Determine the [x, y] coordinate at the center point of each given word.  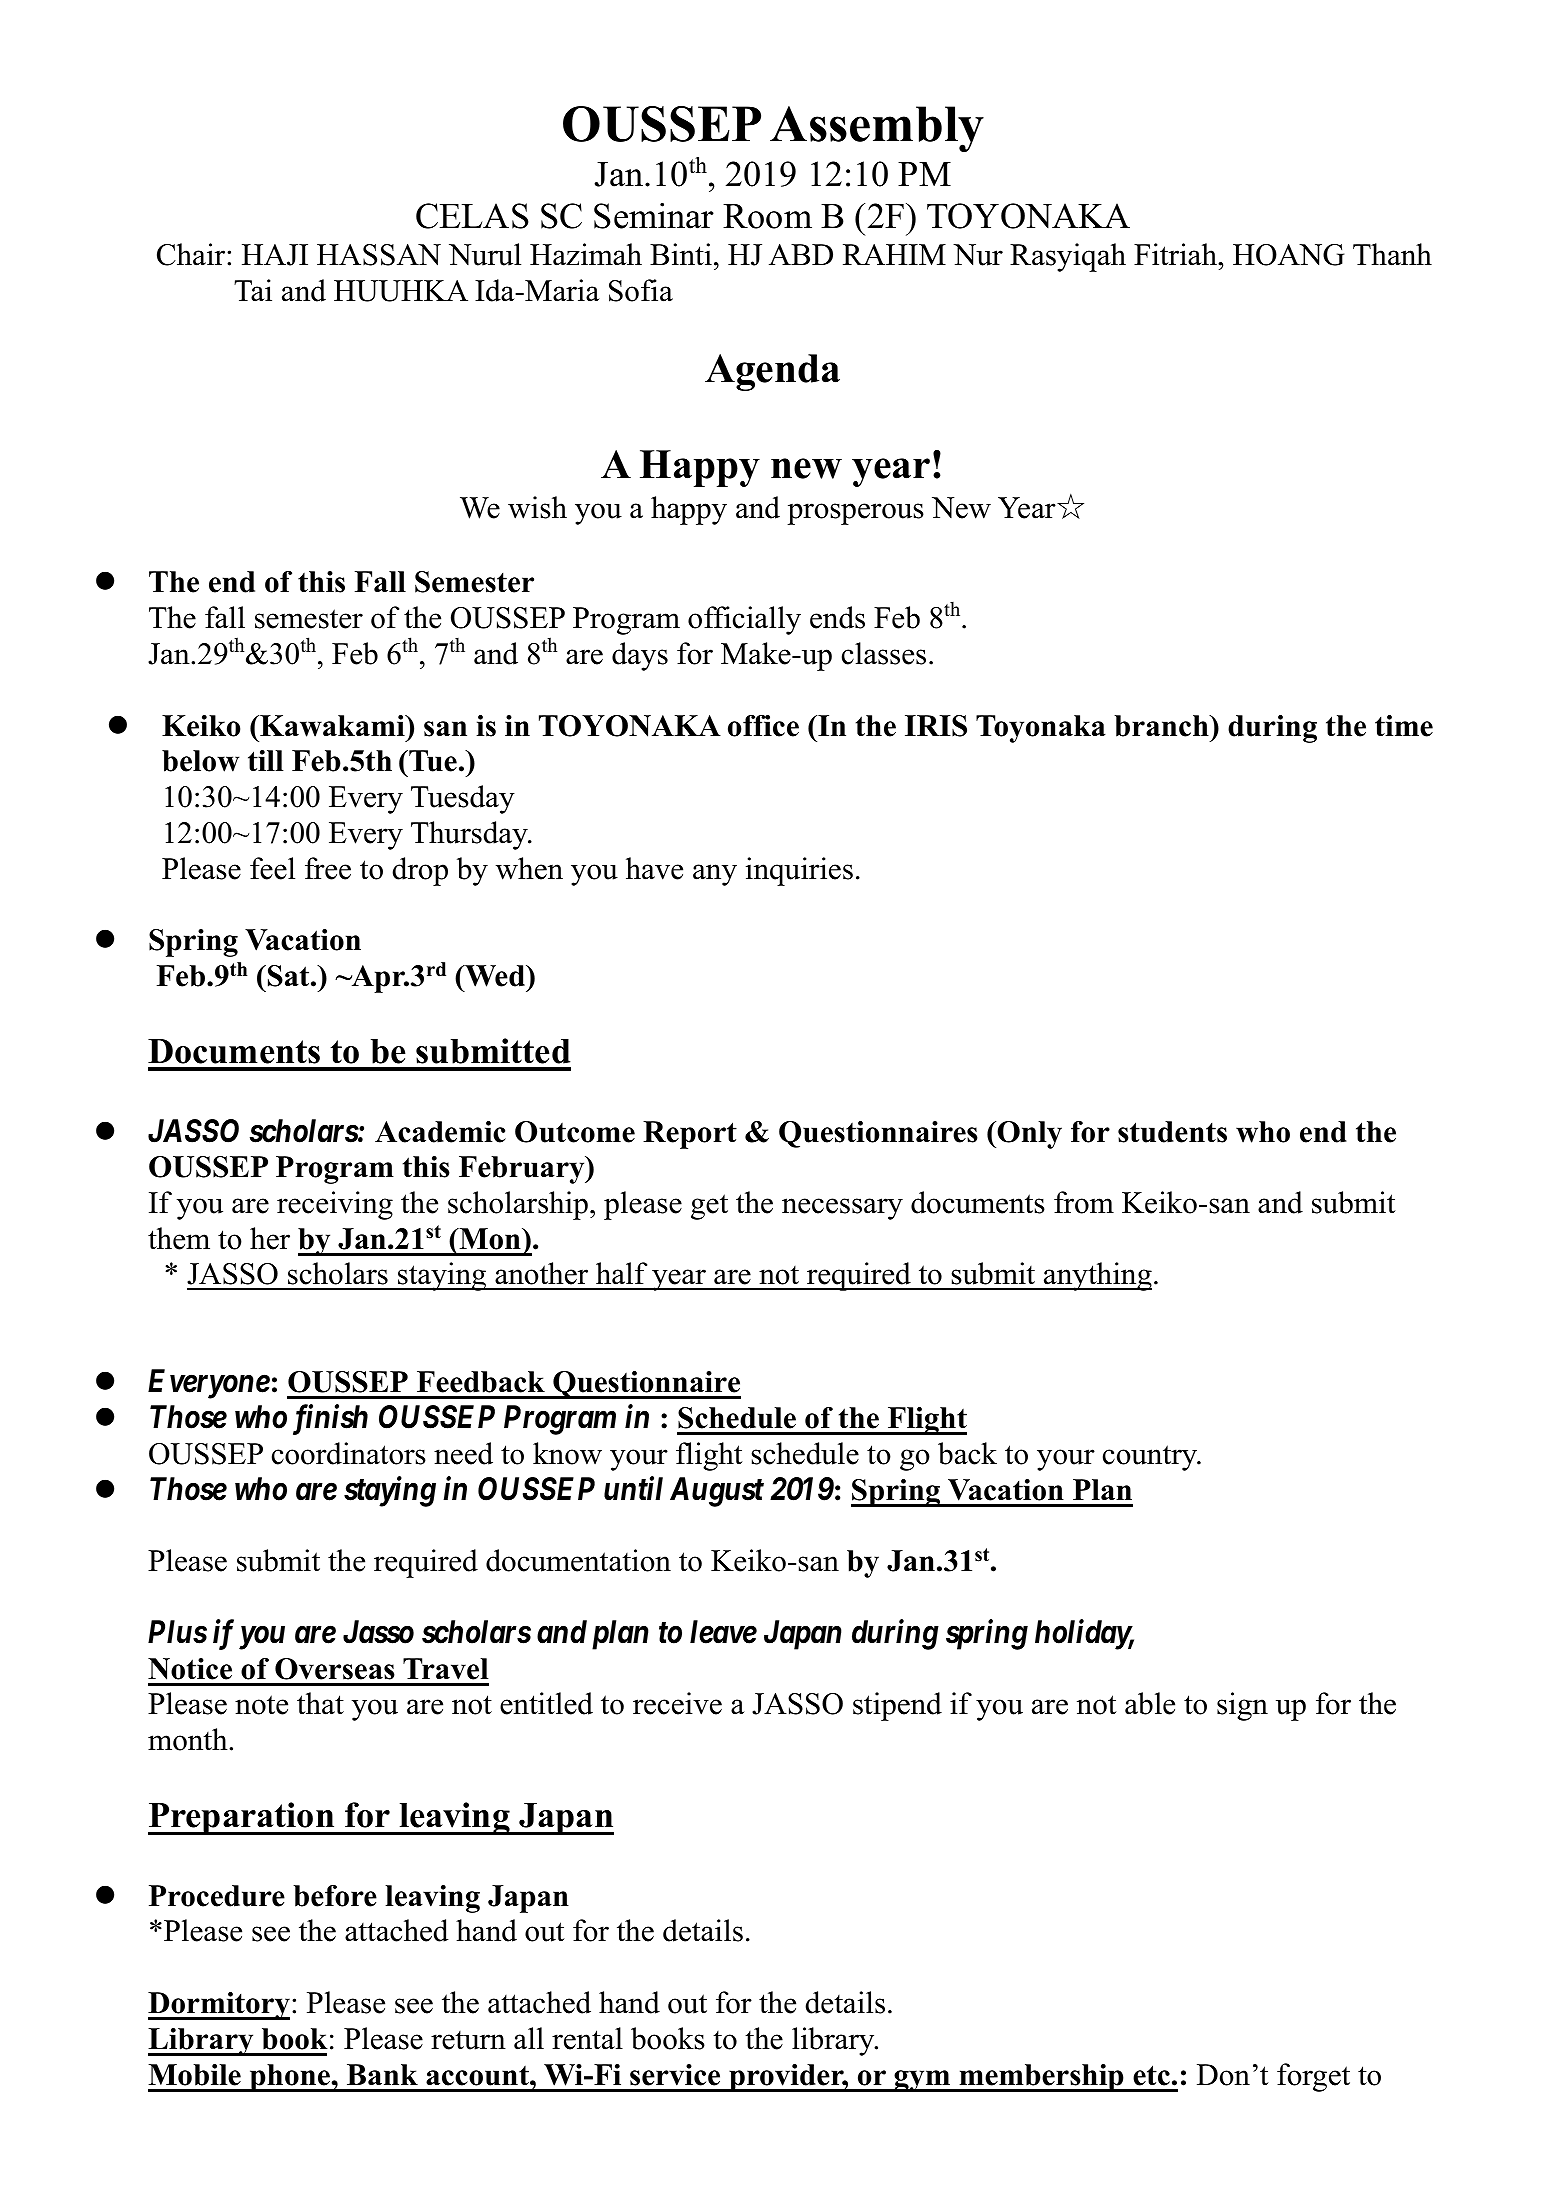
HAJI [275, 255]
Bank [382, 2074]
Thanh [1392, 254]
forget [1313, 2077]
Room [767, 216]
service [675, 2075]
